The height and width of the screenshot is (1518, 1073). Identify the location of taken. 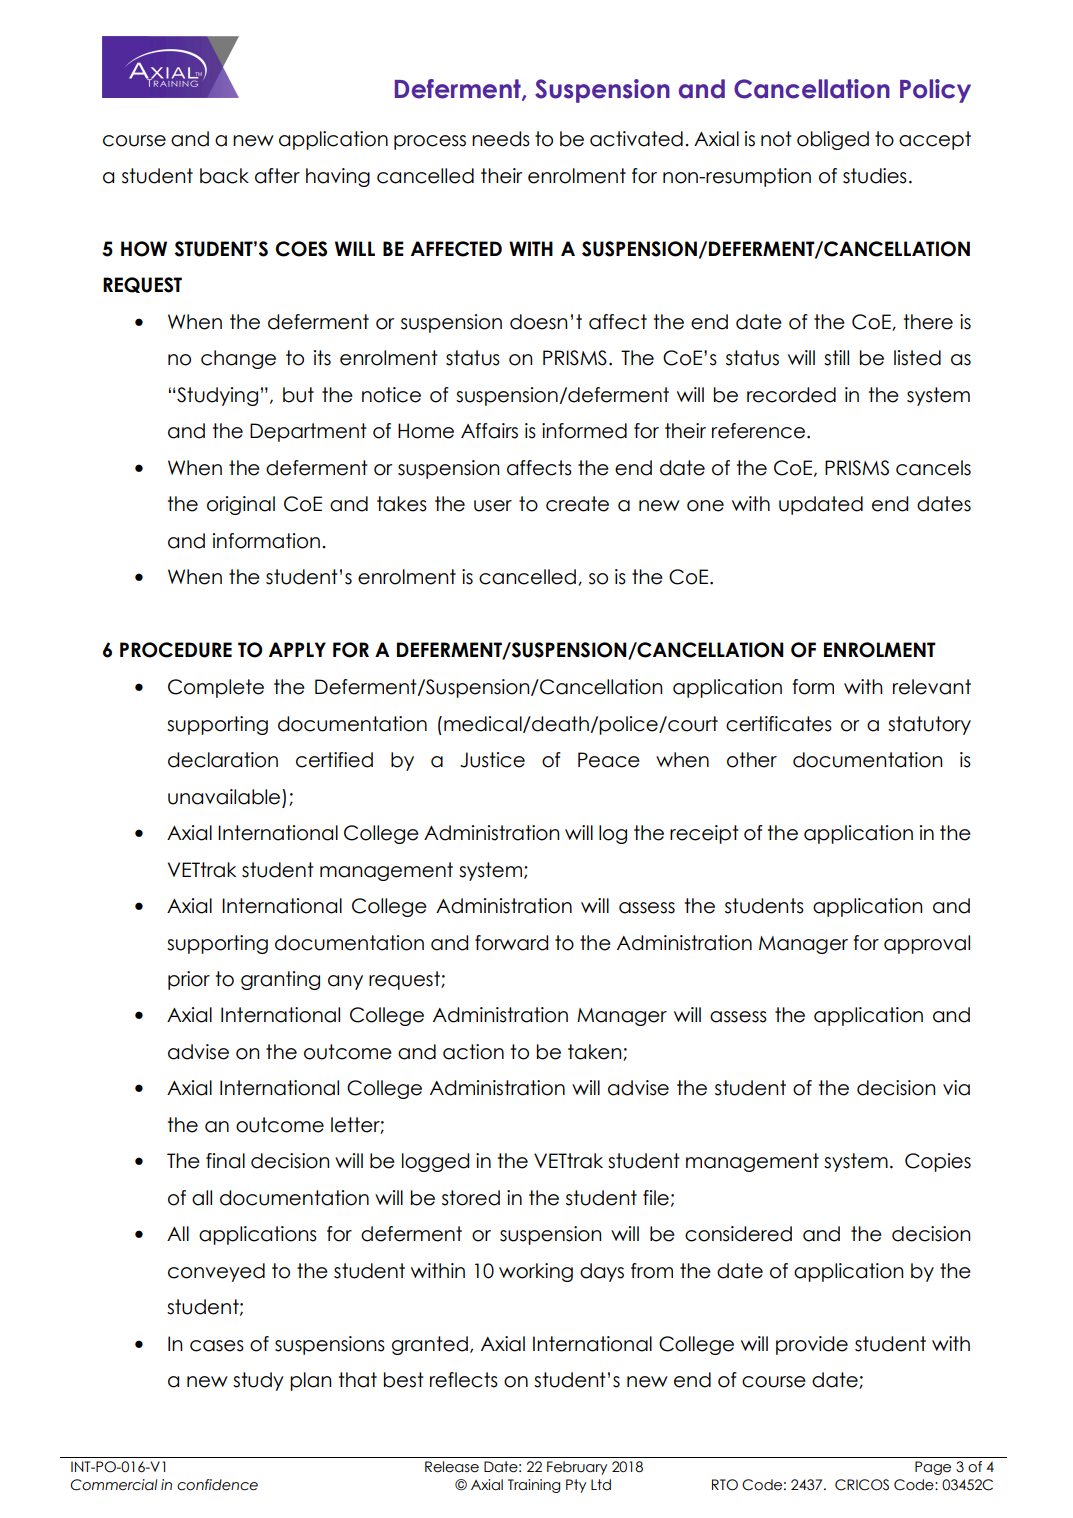
(596, 1052).
